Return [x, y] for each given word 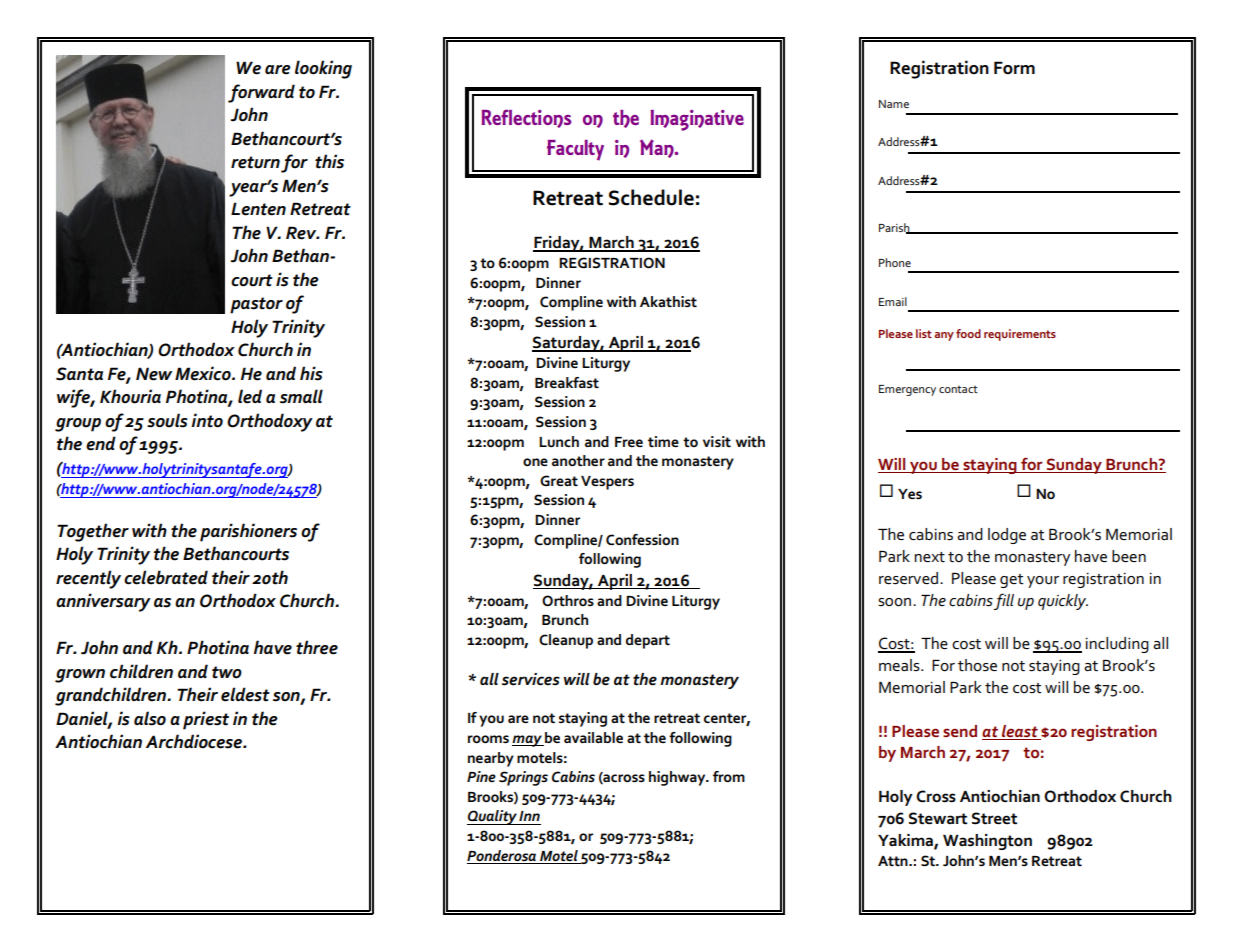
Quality [493, 817]
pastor [256, 305]
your [1043, 582]
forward [261, 93]
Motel [559, 855]
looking [323, 69]
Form [1014, 68]
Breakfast [567, 382]
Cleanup [566, 641]
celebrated [166, 577]
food [968, 333]
